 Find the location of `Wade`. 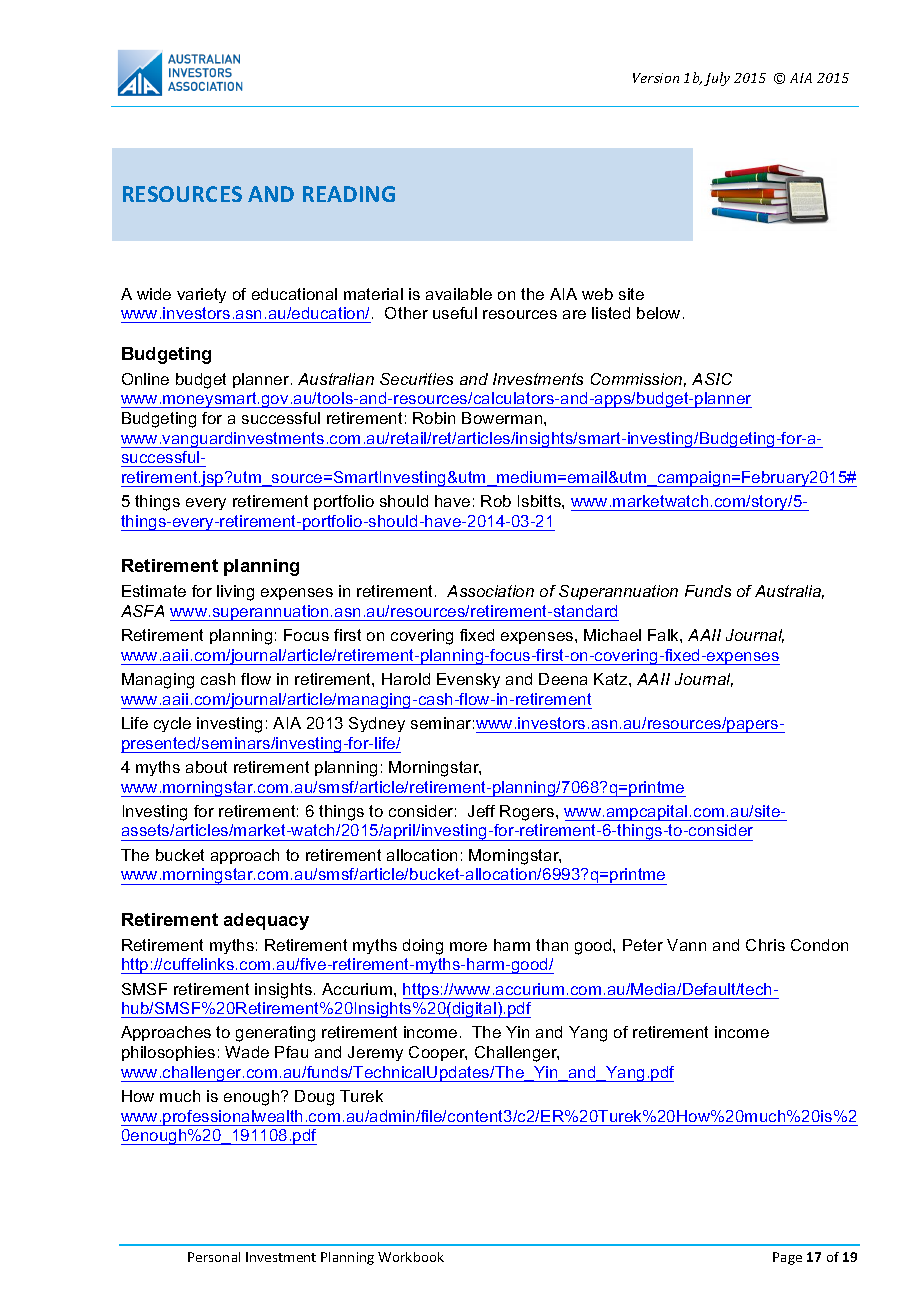

Wade is located at coordinates (247, 1052).
